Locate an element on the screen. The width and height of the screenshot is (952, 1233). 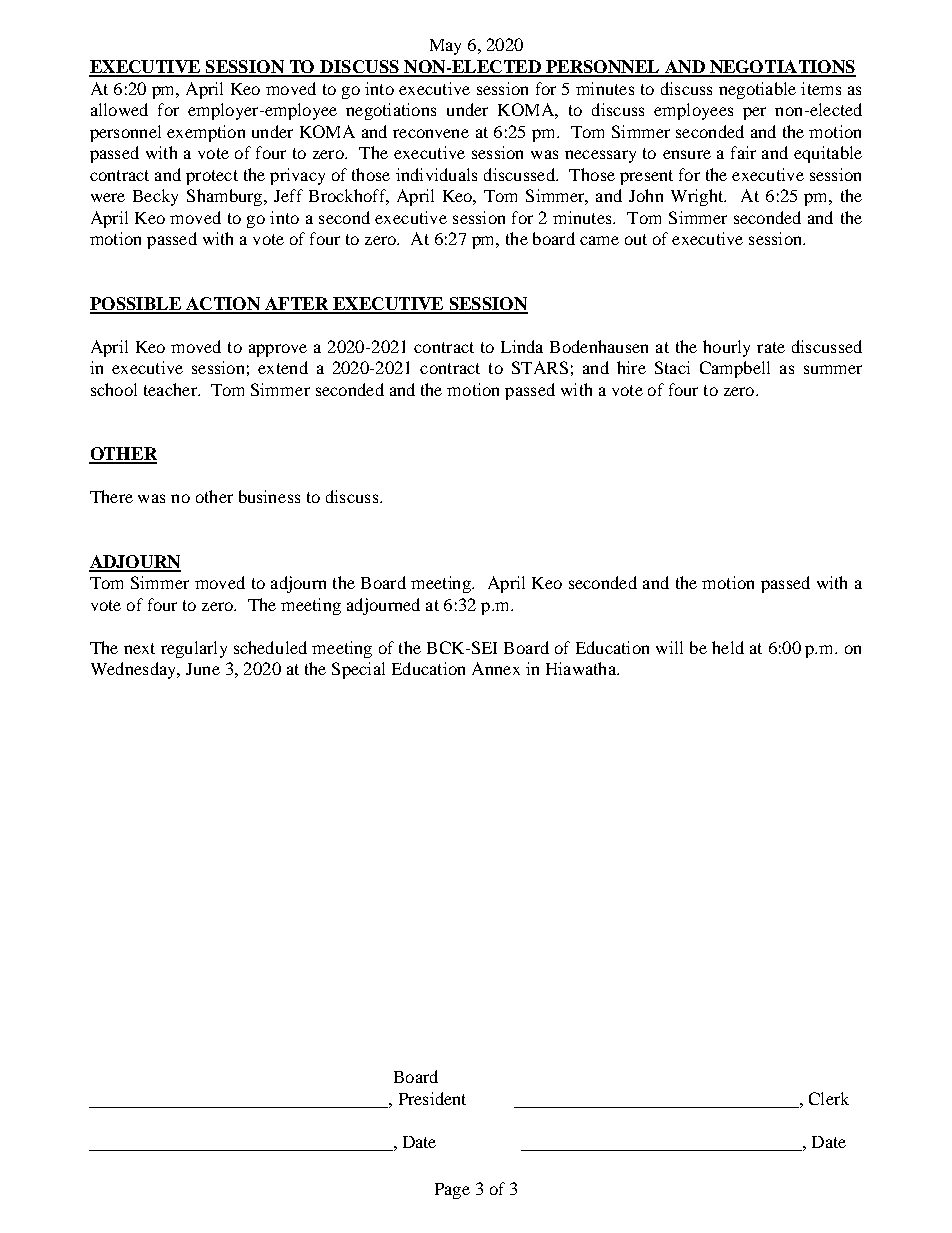
June is located at coordinates (203, 669).
